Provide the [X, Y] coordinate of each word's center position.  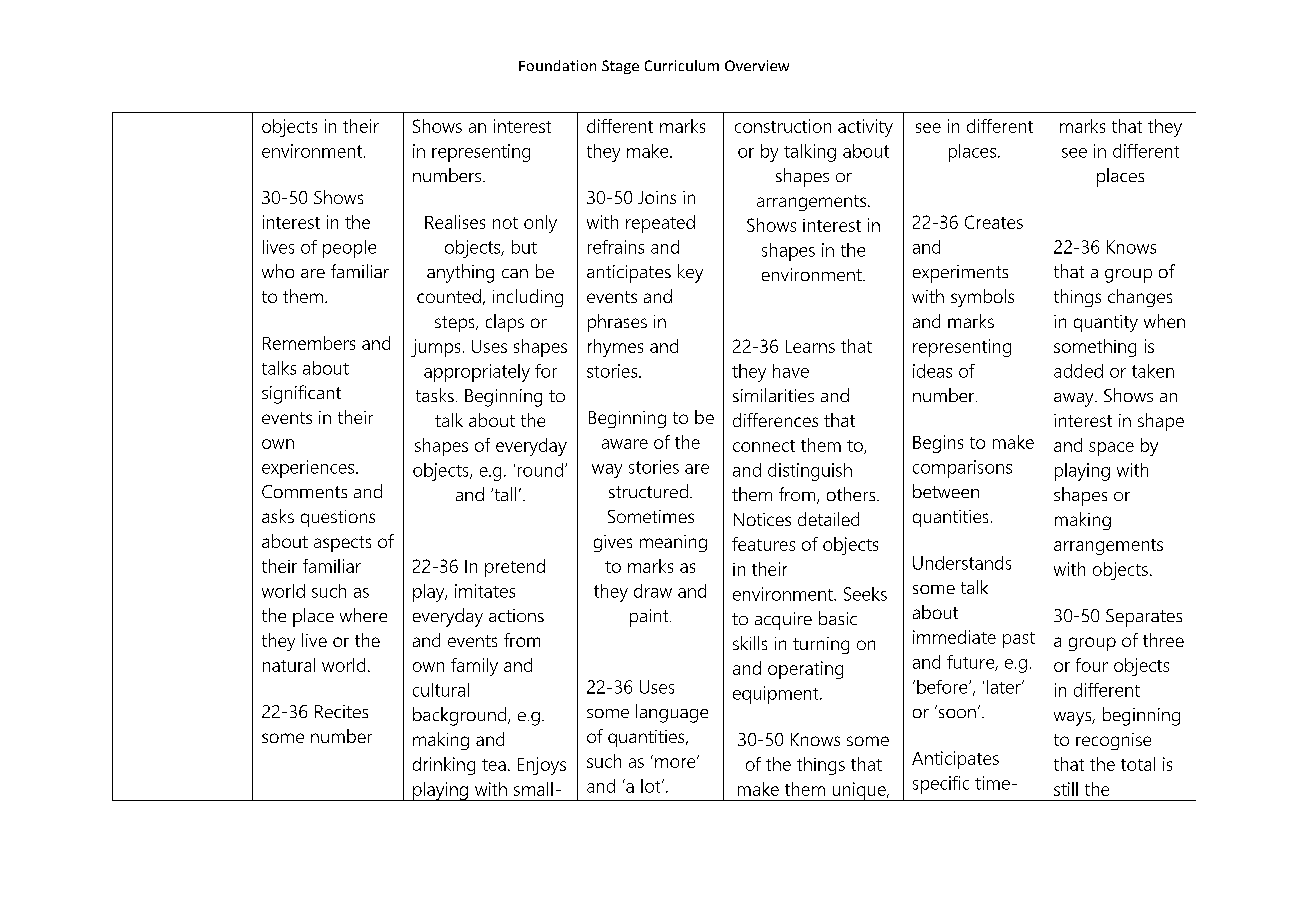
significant [301, 394]
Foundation [557, 65]
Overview [757, 65]
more [676, 762]
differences [775, 420]
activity [865, 128]
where [363, 615]
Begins [938, 444]
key [690, 273]
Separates [1144, 618]
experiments [960, 274]
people [349, 249]
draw [653, 591]
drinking [444, 766]
